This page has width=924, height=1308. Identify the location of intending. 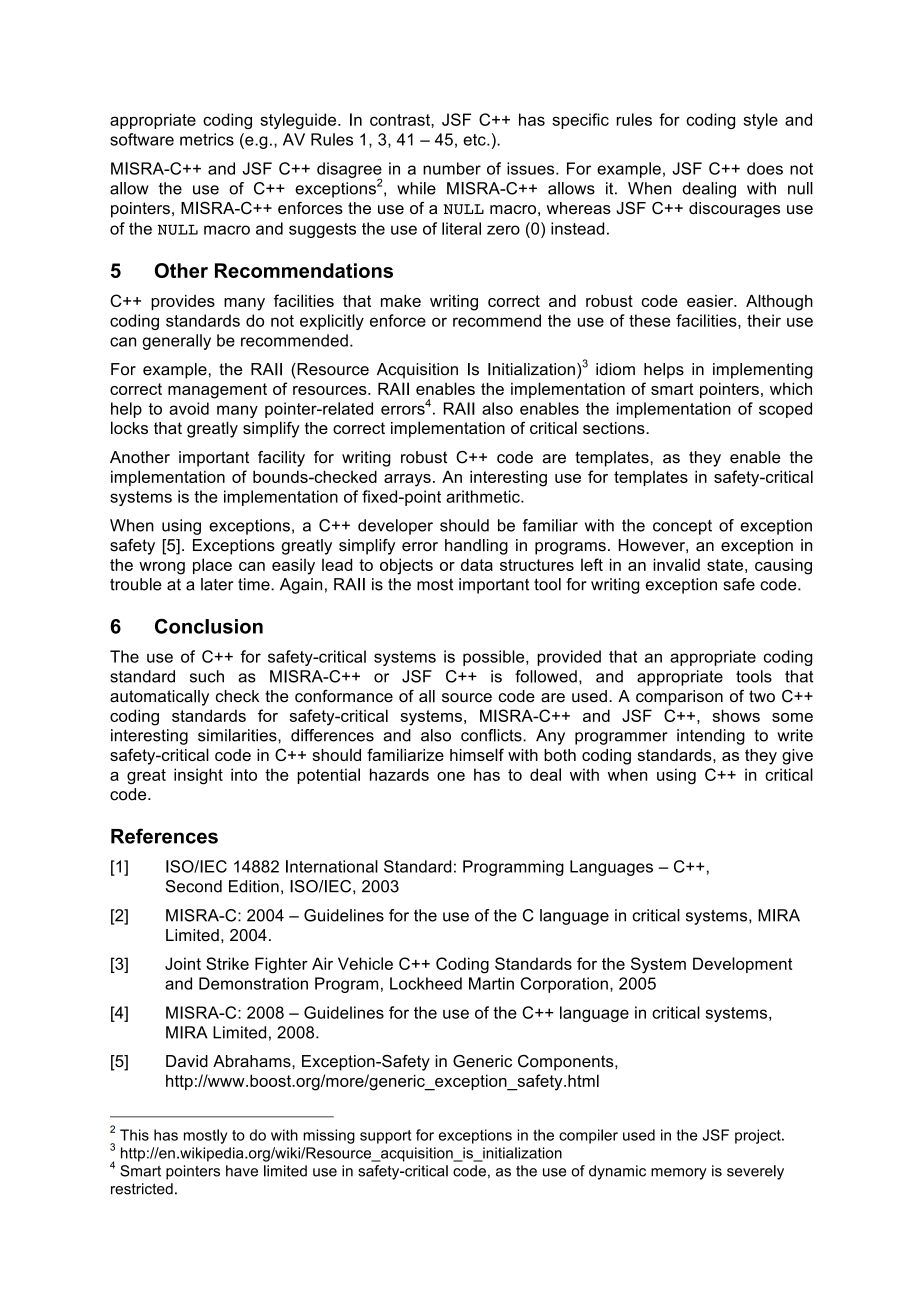
(711, 737).
